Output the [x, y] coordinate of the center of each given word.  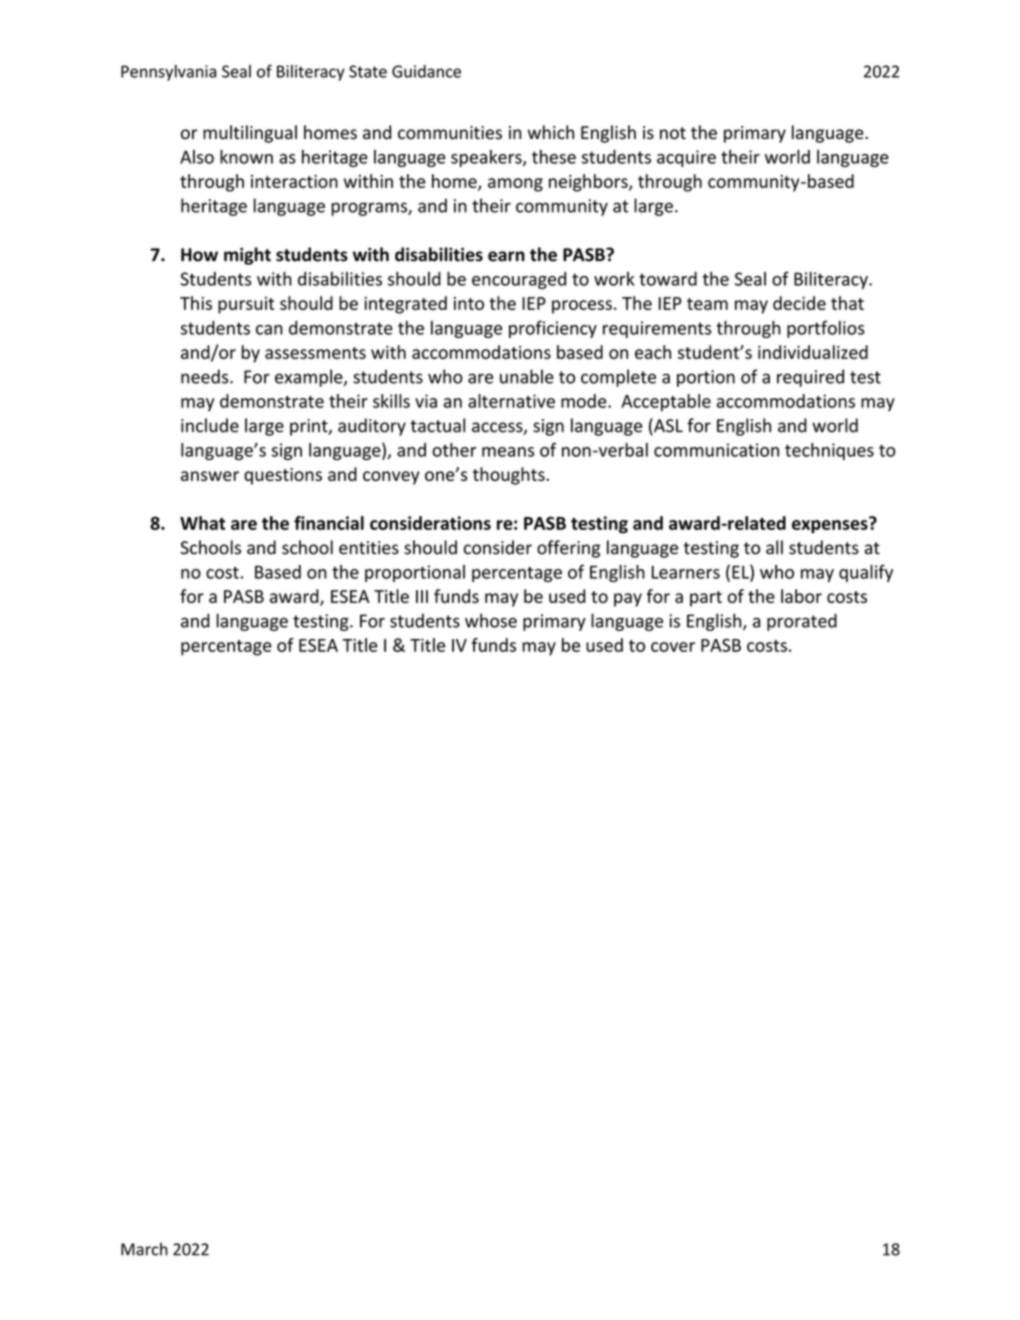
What [203, 523]
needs [206, 376]
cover [673, 647]
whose [491, 620]
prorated [802, 622]
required [810, 378]
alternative [511, 401]
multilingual [250, 134]
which [551, 132]
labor [801, 596]
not [673, 133]
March [144, 1249]
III [422, 596]
